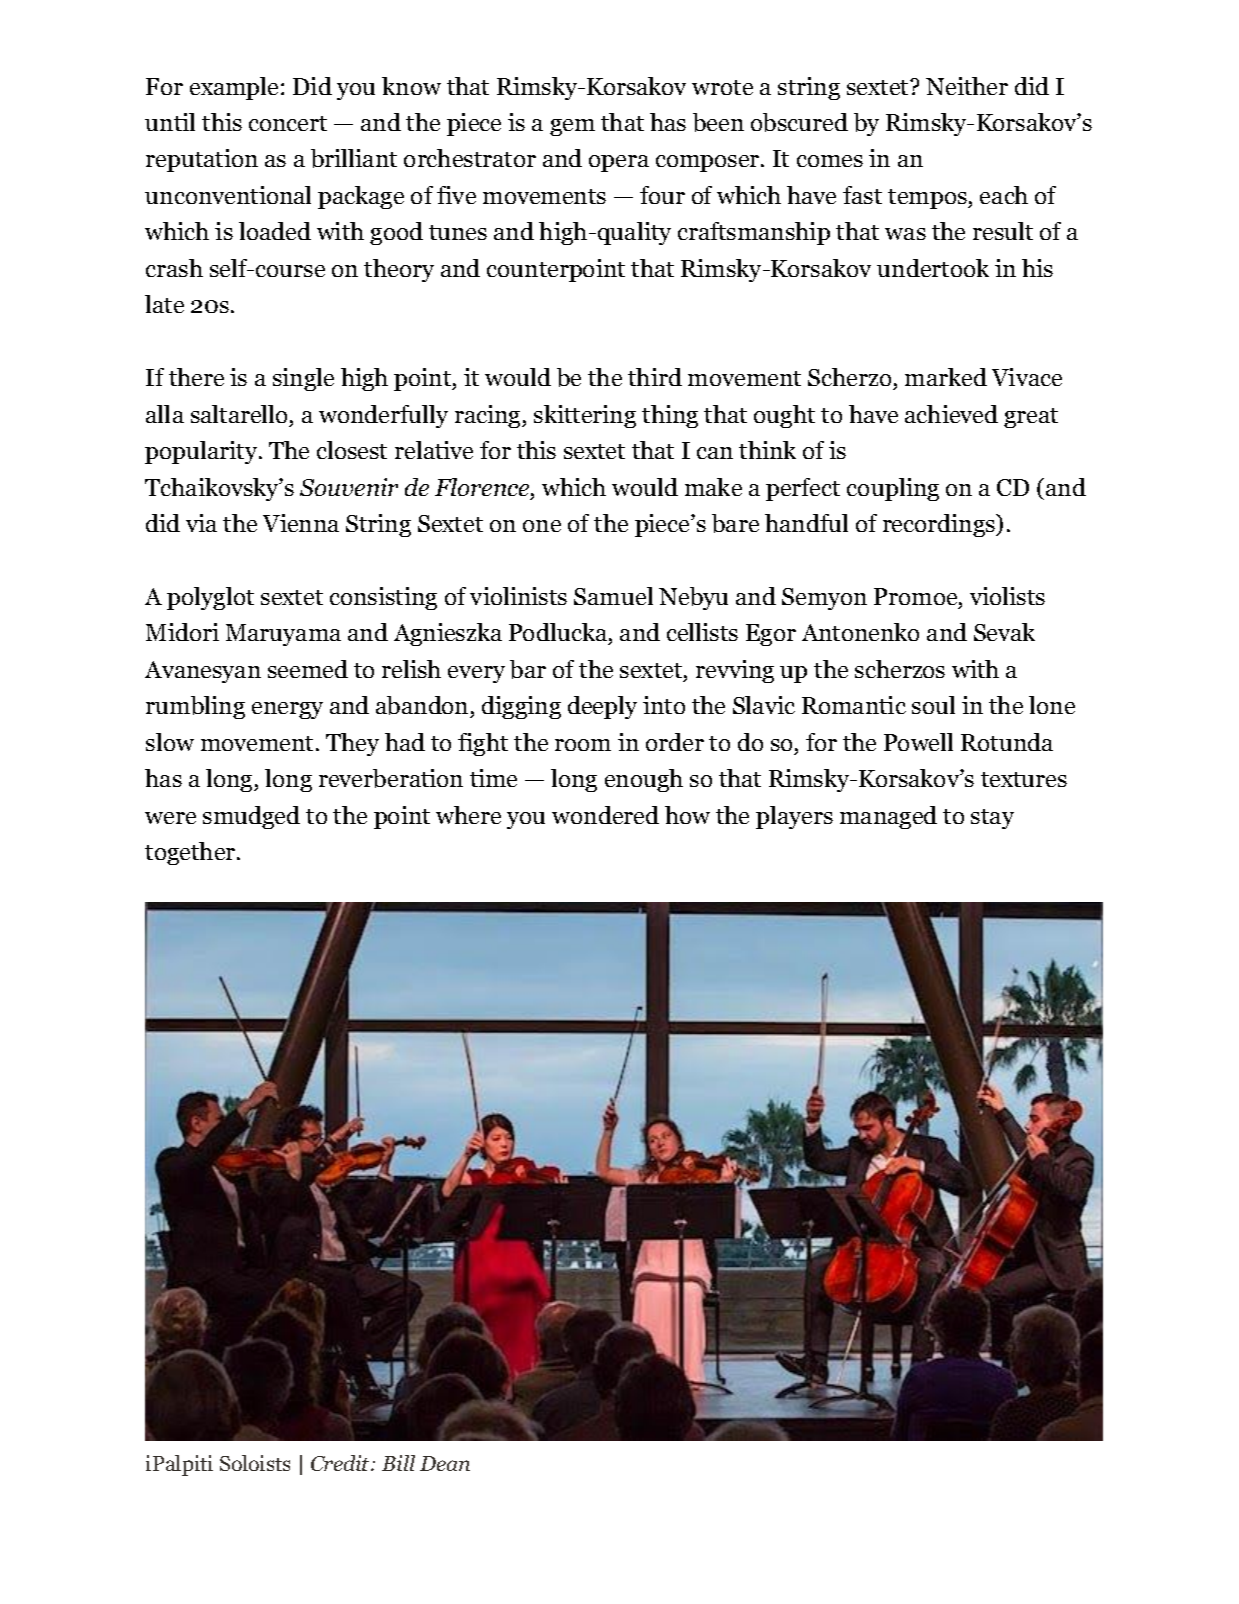  Describe the element at coordinates (992, 819) in the page. I see `stay` at that location.
